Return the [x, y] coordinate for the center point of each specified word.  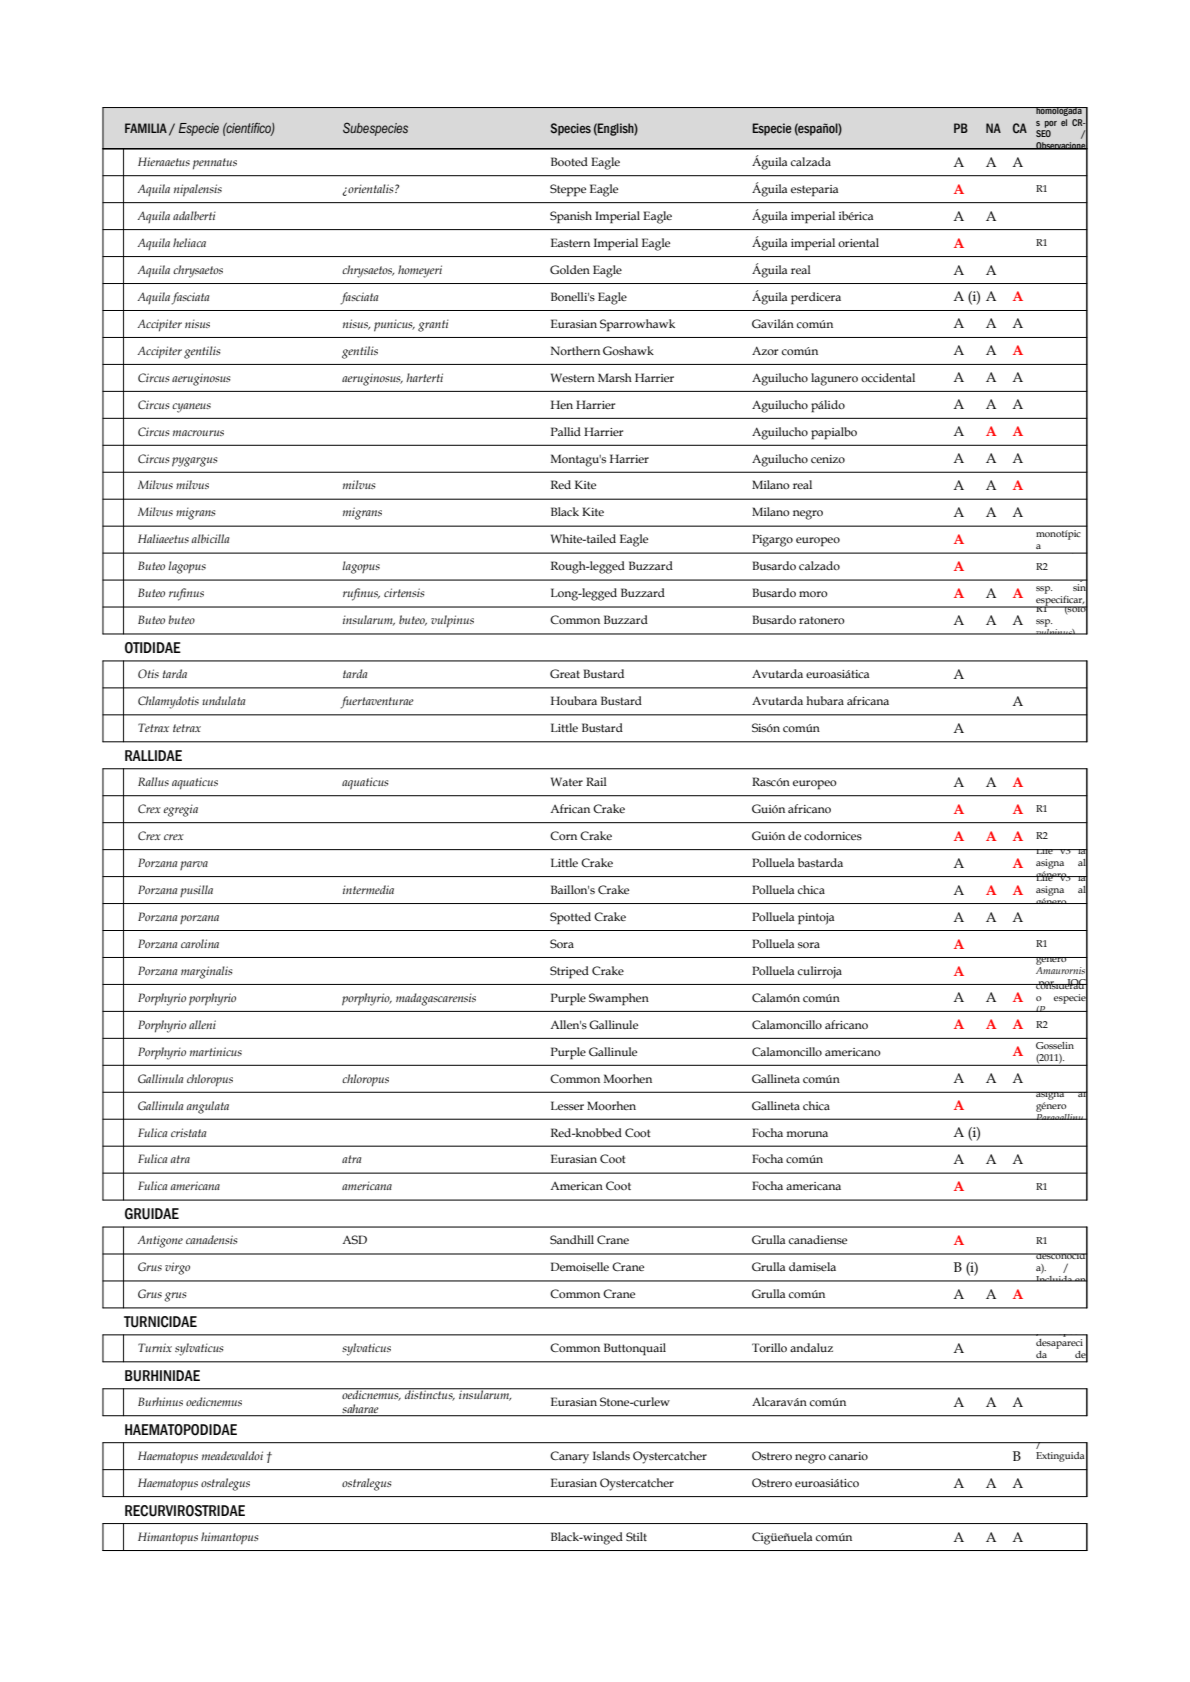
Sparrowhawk [637, 325]
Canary [569, 1457]
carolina [200, 943]
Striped [569, 972]
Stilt [636, 1536]
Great [565, 673]
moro [813, 594]
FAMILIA [146, 128]
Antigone [160, 1241]
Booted [569, 161]
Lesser [567, 1105]
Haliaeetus [163, 538]
